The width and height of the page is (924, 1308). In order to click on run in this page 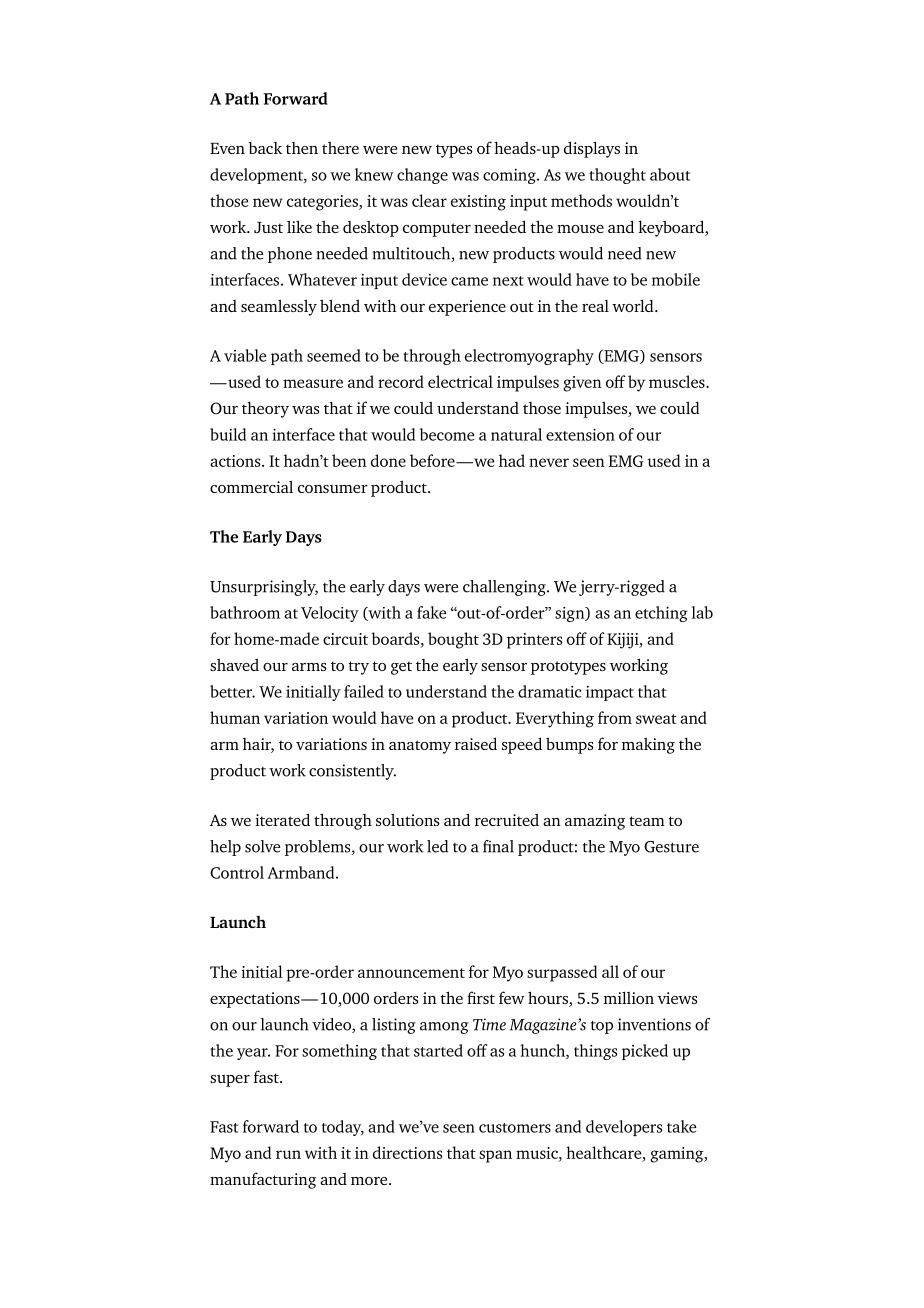, I will do `click(288, 1154)`.
